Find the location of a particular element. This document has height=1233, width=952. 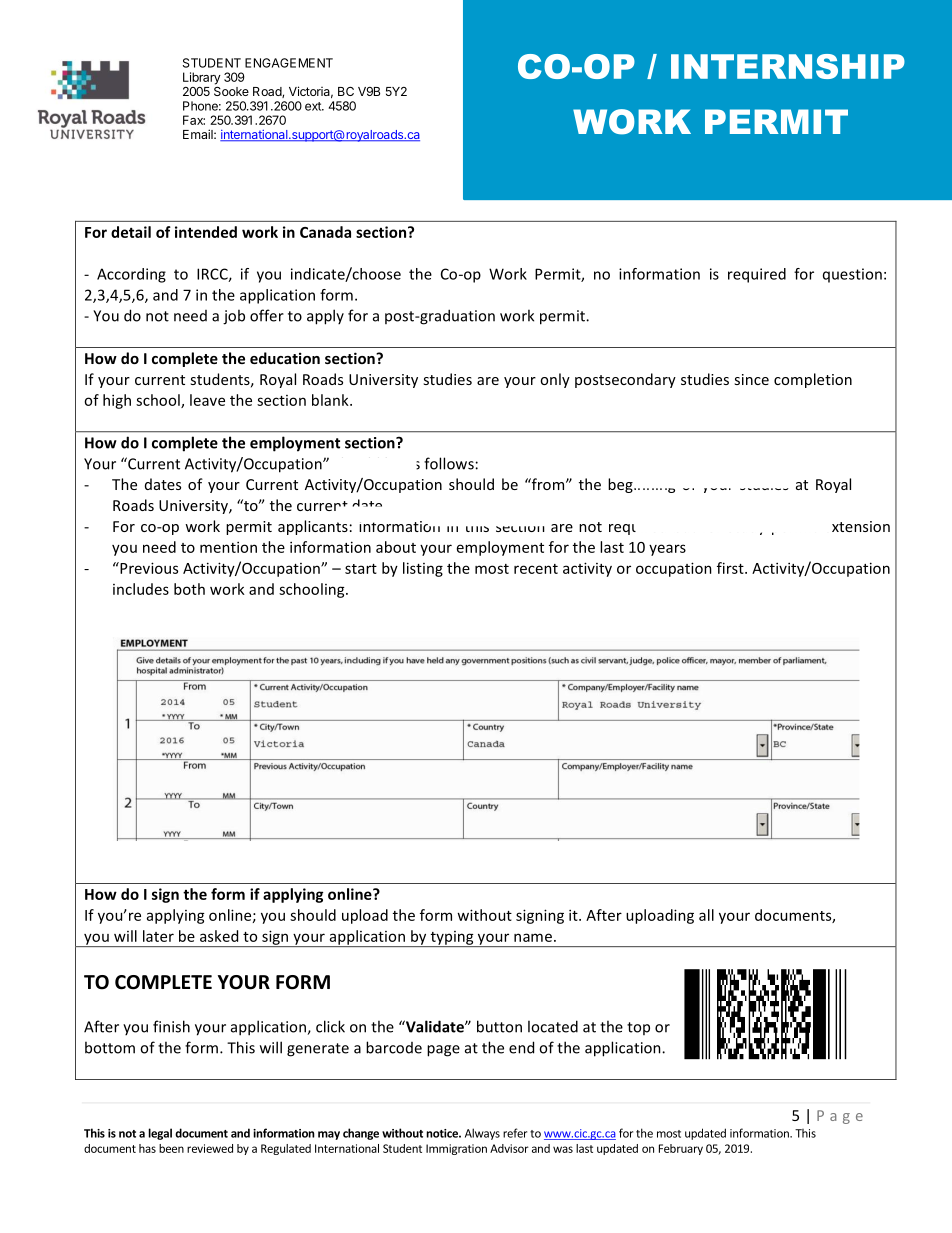

INTERNSHIP is located at coordinates (788, 66).
